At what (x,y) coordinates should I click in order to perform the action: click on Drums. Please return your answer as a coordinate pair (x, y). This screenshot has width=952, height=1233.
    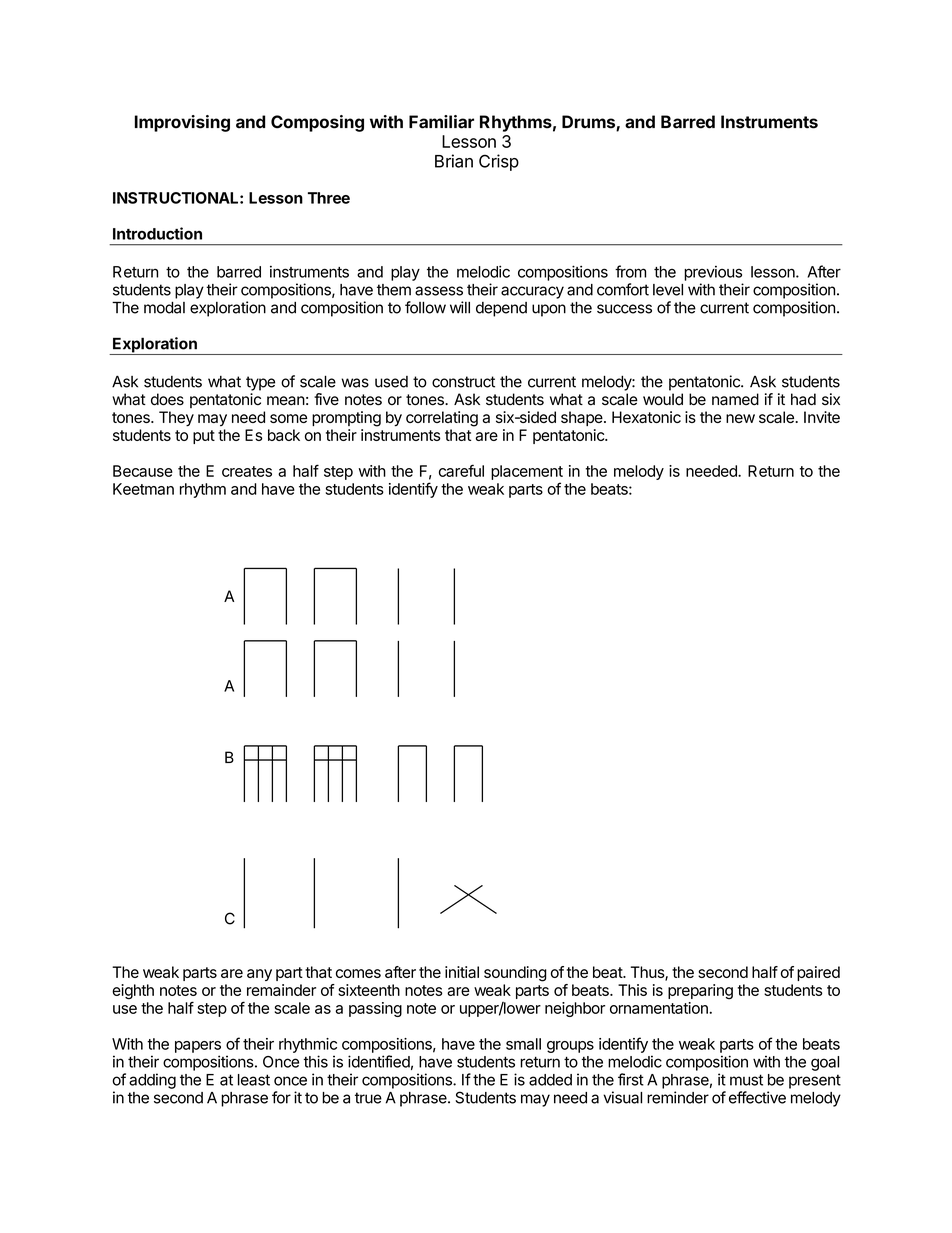
    Looking at the image, I should click on (589, 123).
